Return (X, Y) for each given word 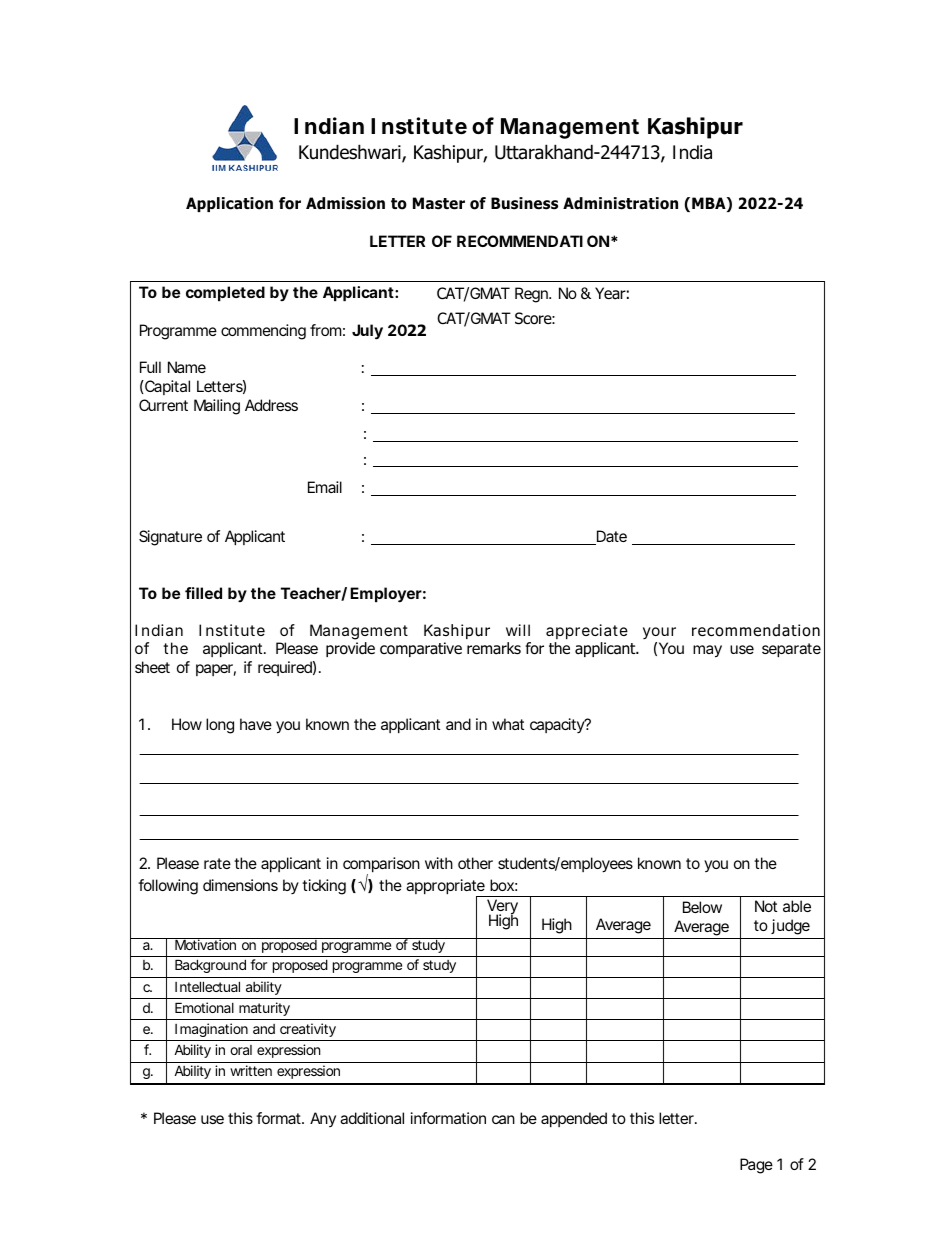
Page (756, 1166)
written (251, 1070)
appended (574, 1119)
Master (439, 203)
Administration (620, 203)
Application (229, 204)
